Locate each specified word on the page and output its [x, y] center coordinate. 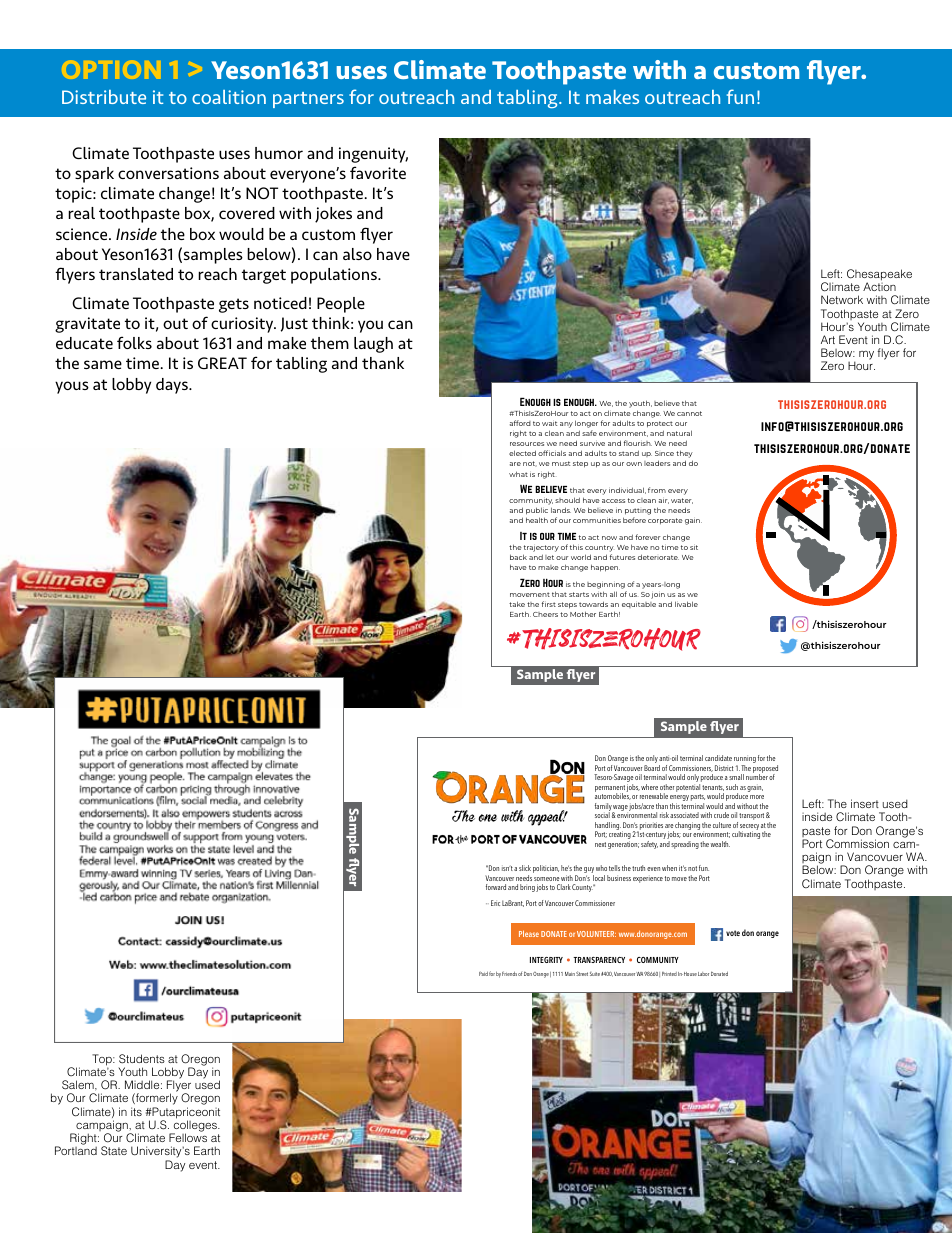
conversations [168, 173]
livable [686, 604]
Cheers [545, 614]
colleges [195, 1126]
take [517, 604]
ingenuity [373, 155]
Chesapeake [879, 276]
